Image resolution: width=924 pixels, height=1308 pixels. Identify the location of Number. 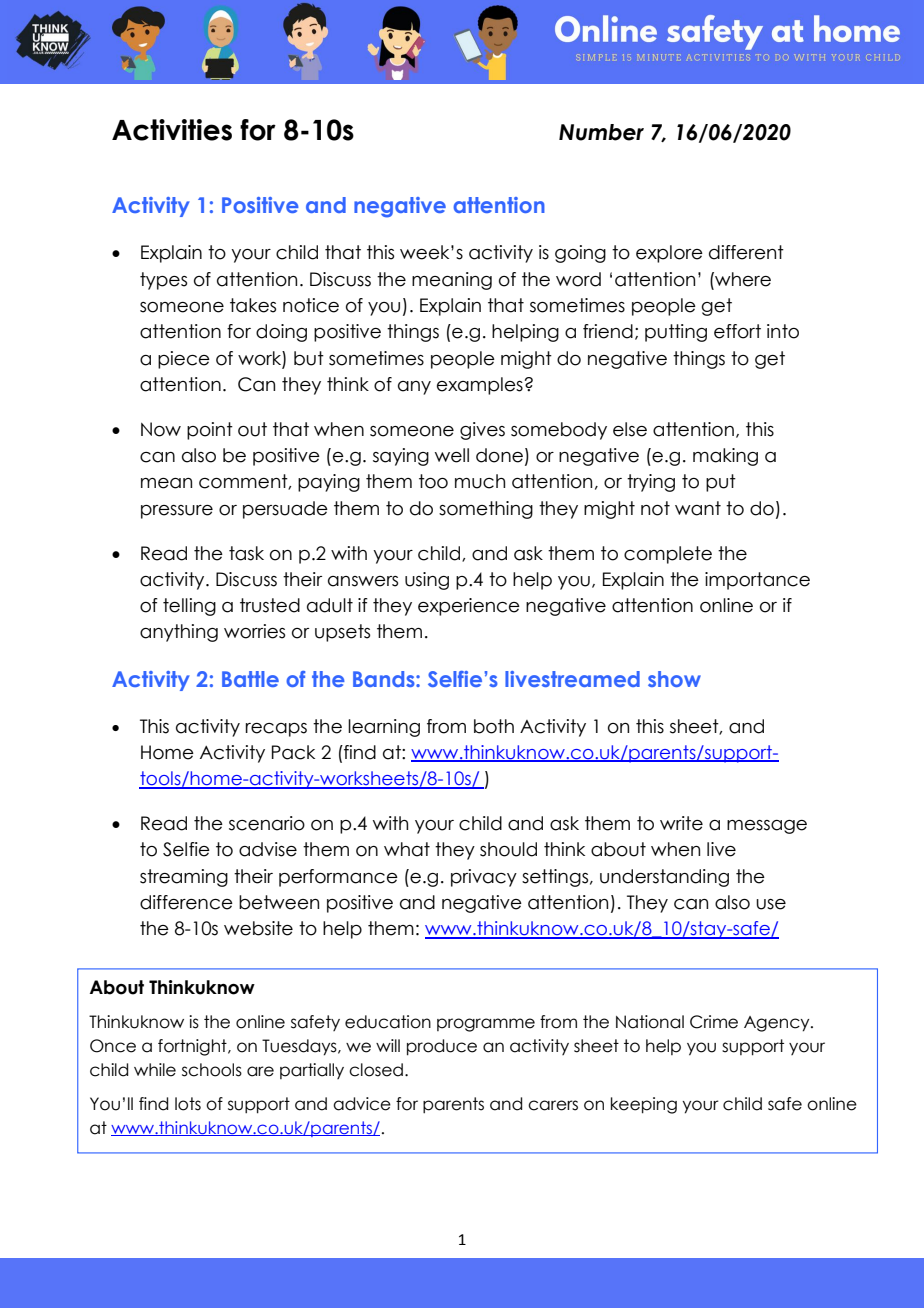
(601, 132).
